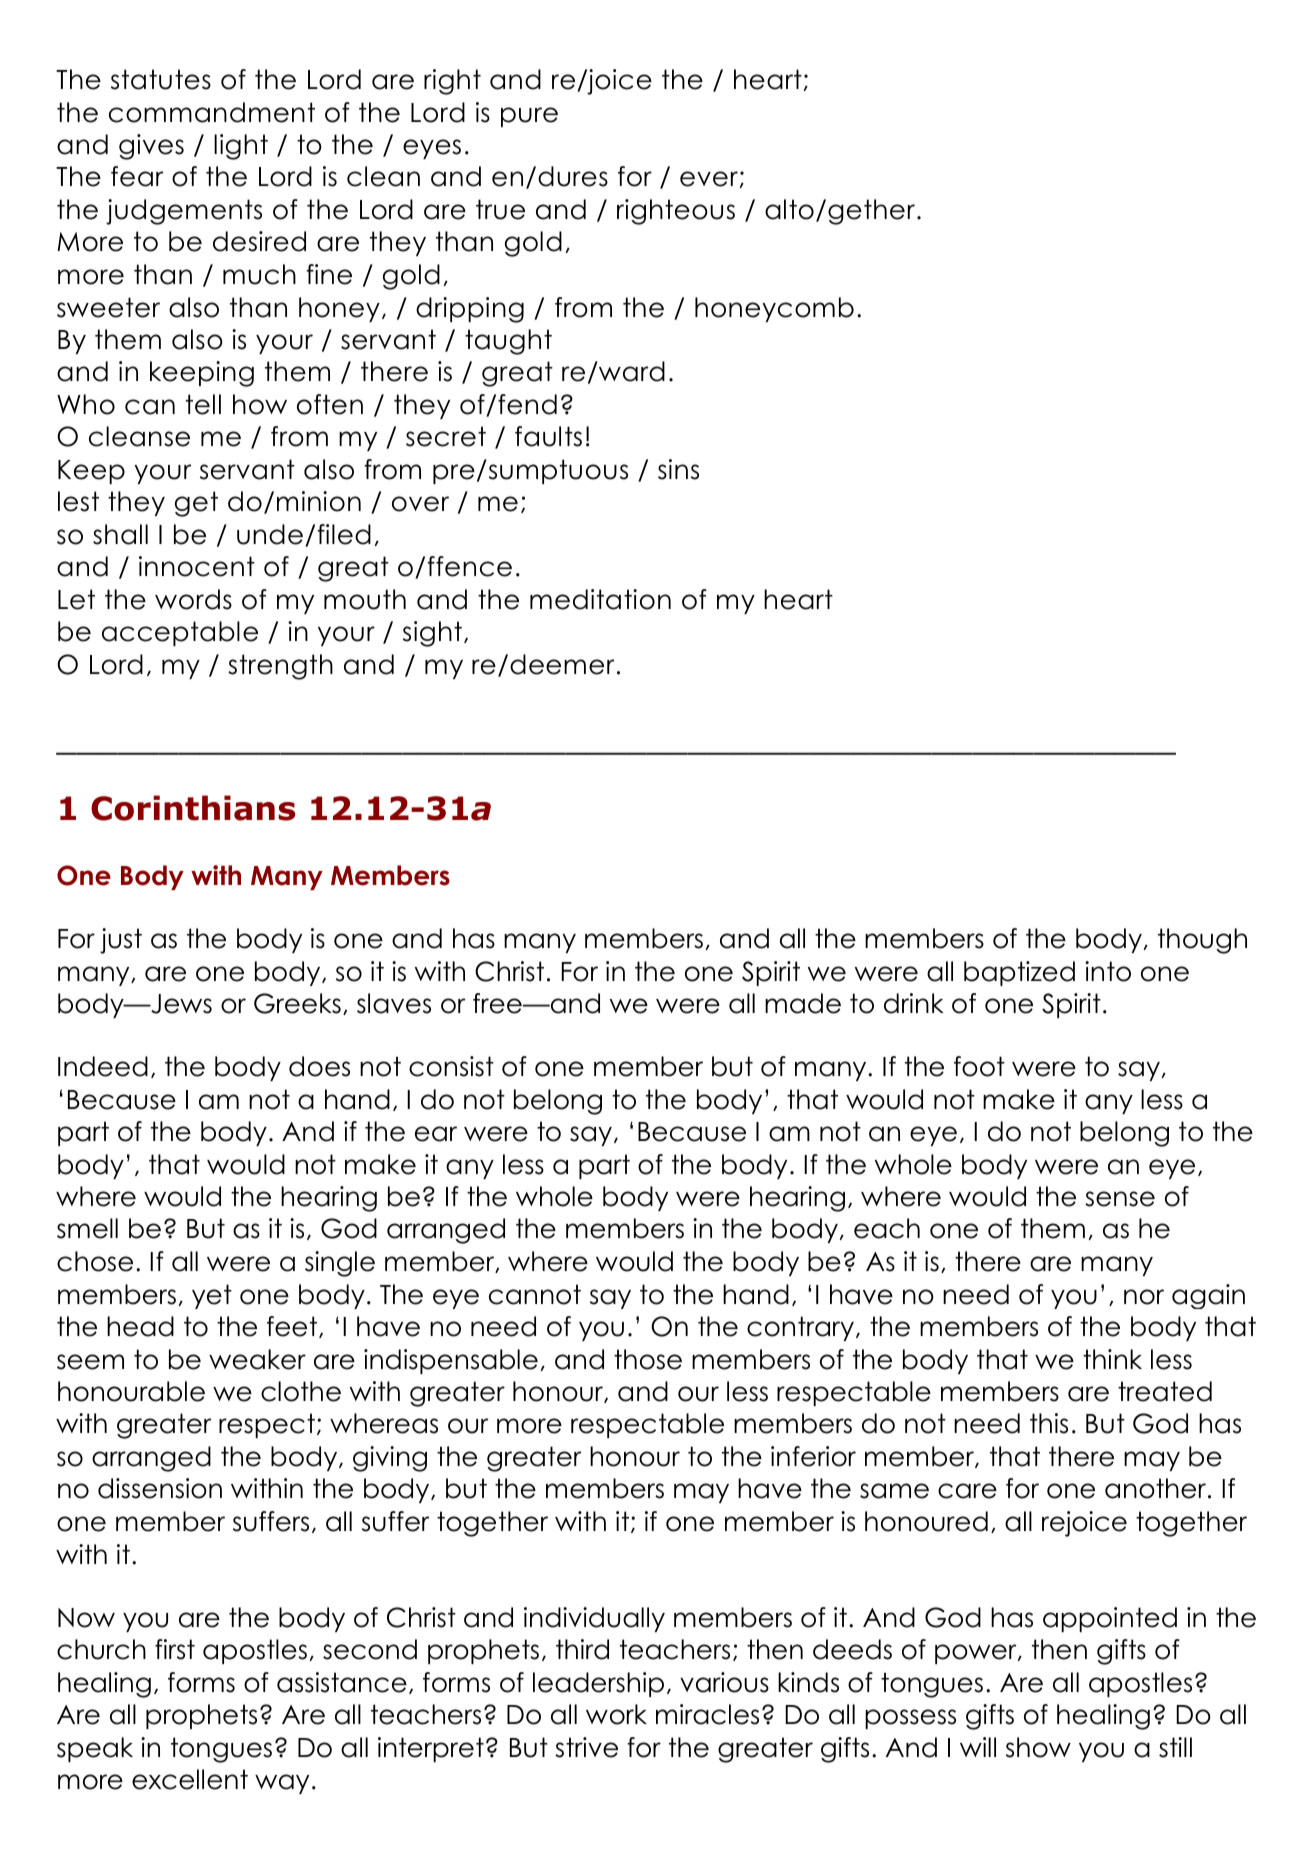 The image size is (1314, 1858). What do you see at coordinates (616, 1714) in the screenshot?
I see `work` at bounding box center [616, 1714].
